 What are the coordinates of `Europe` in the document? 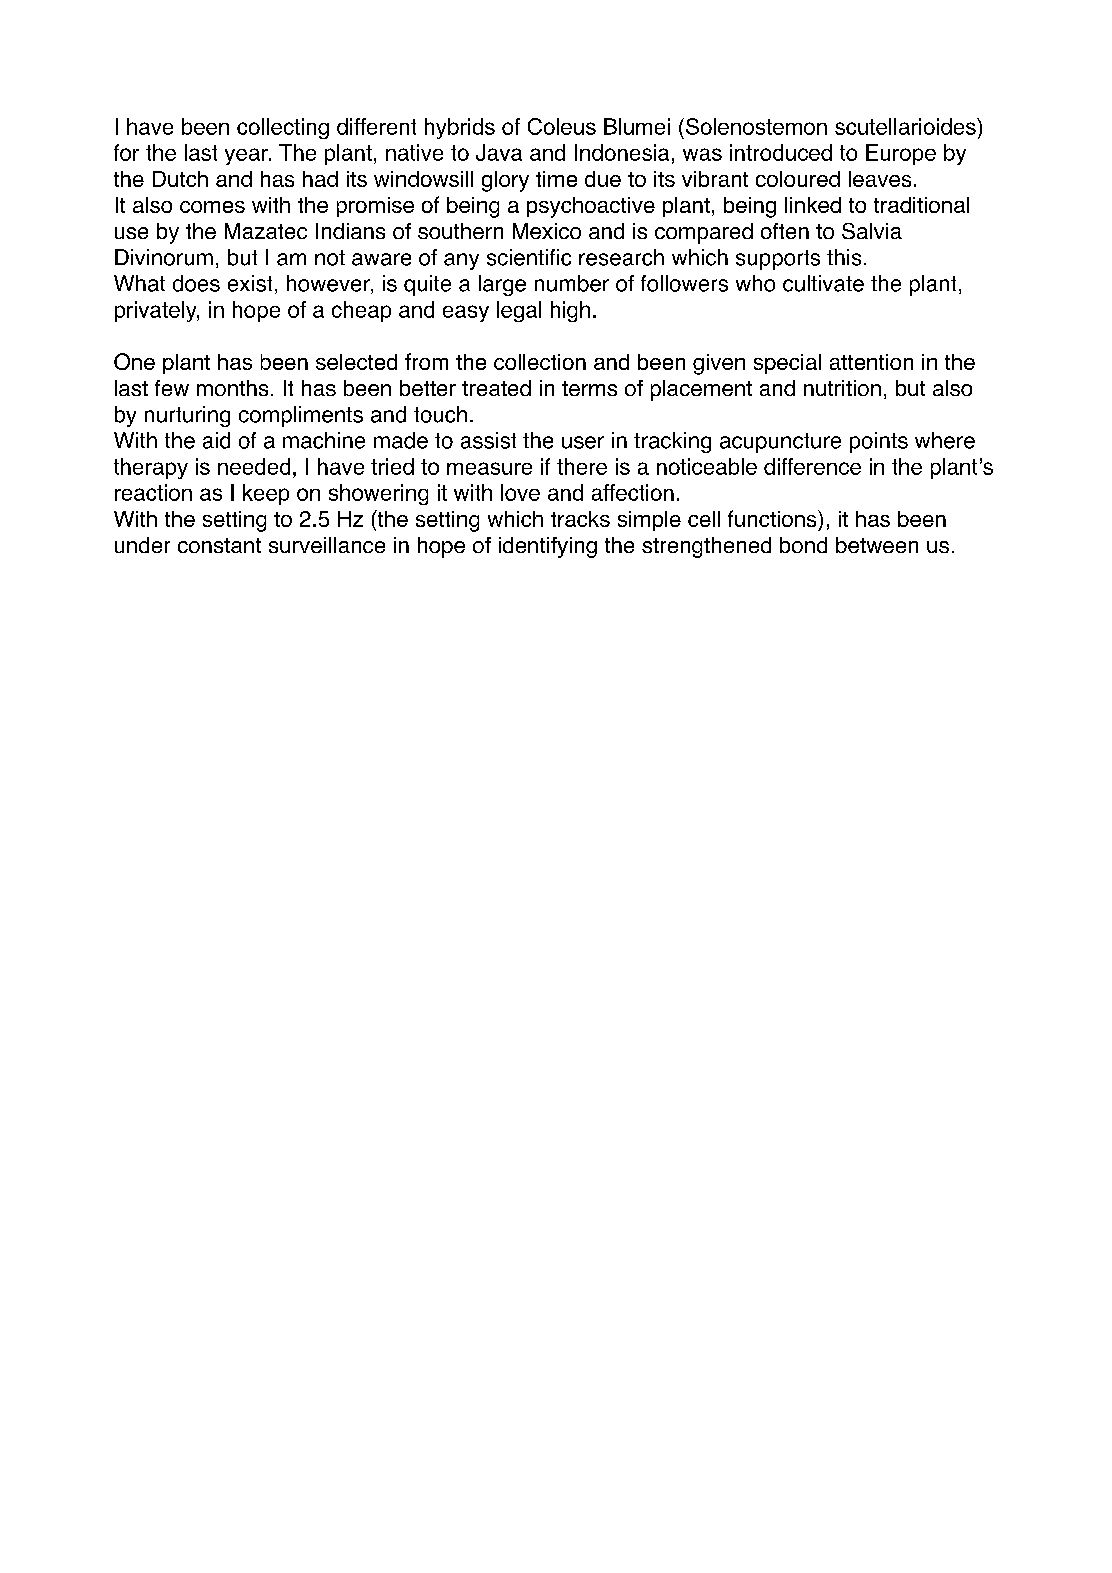 It's located at (901, 154).
